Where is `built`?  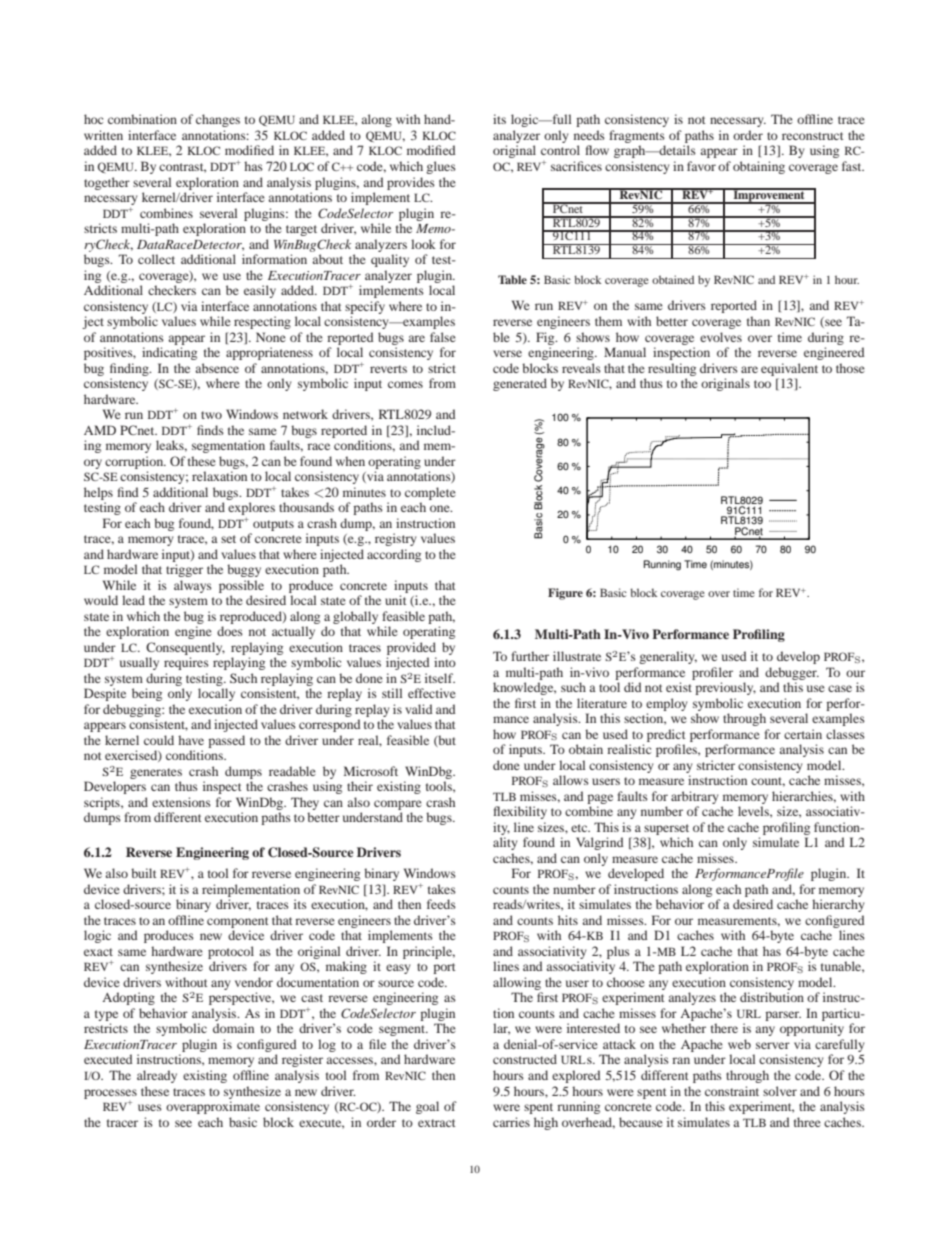 built is located at coordinates (144, 873).
